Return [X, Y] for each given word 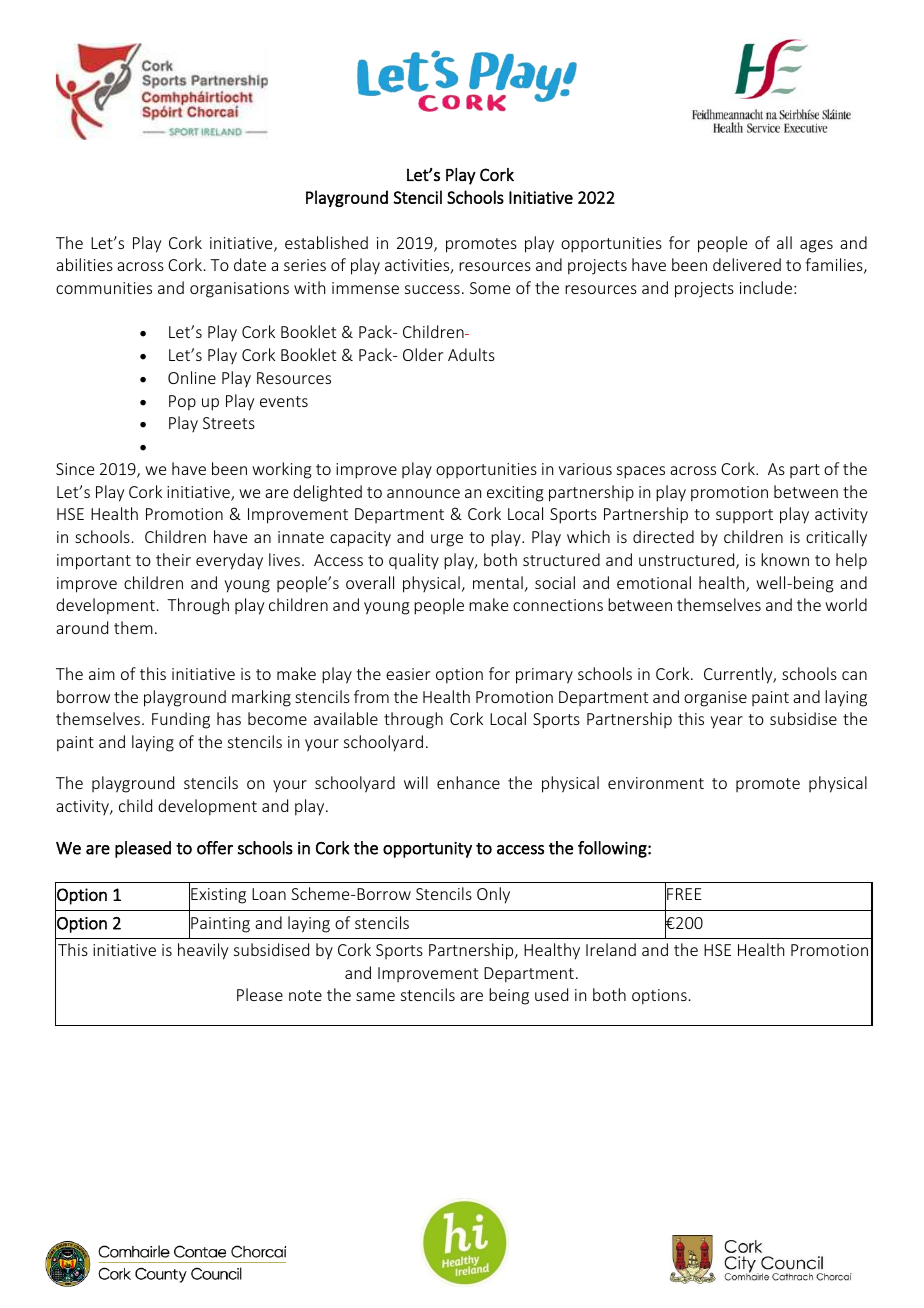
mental [498, 582]
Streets [229, 423]
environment [656, 783]
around [82, 627]
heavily [203, 951]
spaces [641, 472]
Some [490, 288]
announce [423, 493]
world [846, 604]
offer [215, 848]
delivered [747, 264]
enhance [468, 782]
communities [104, 288]
